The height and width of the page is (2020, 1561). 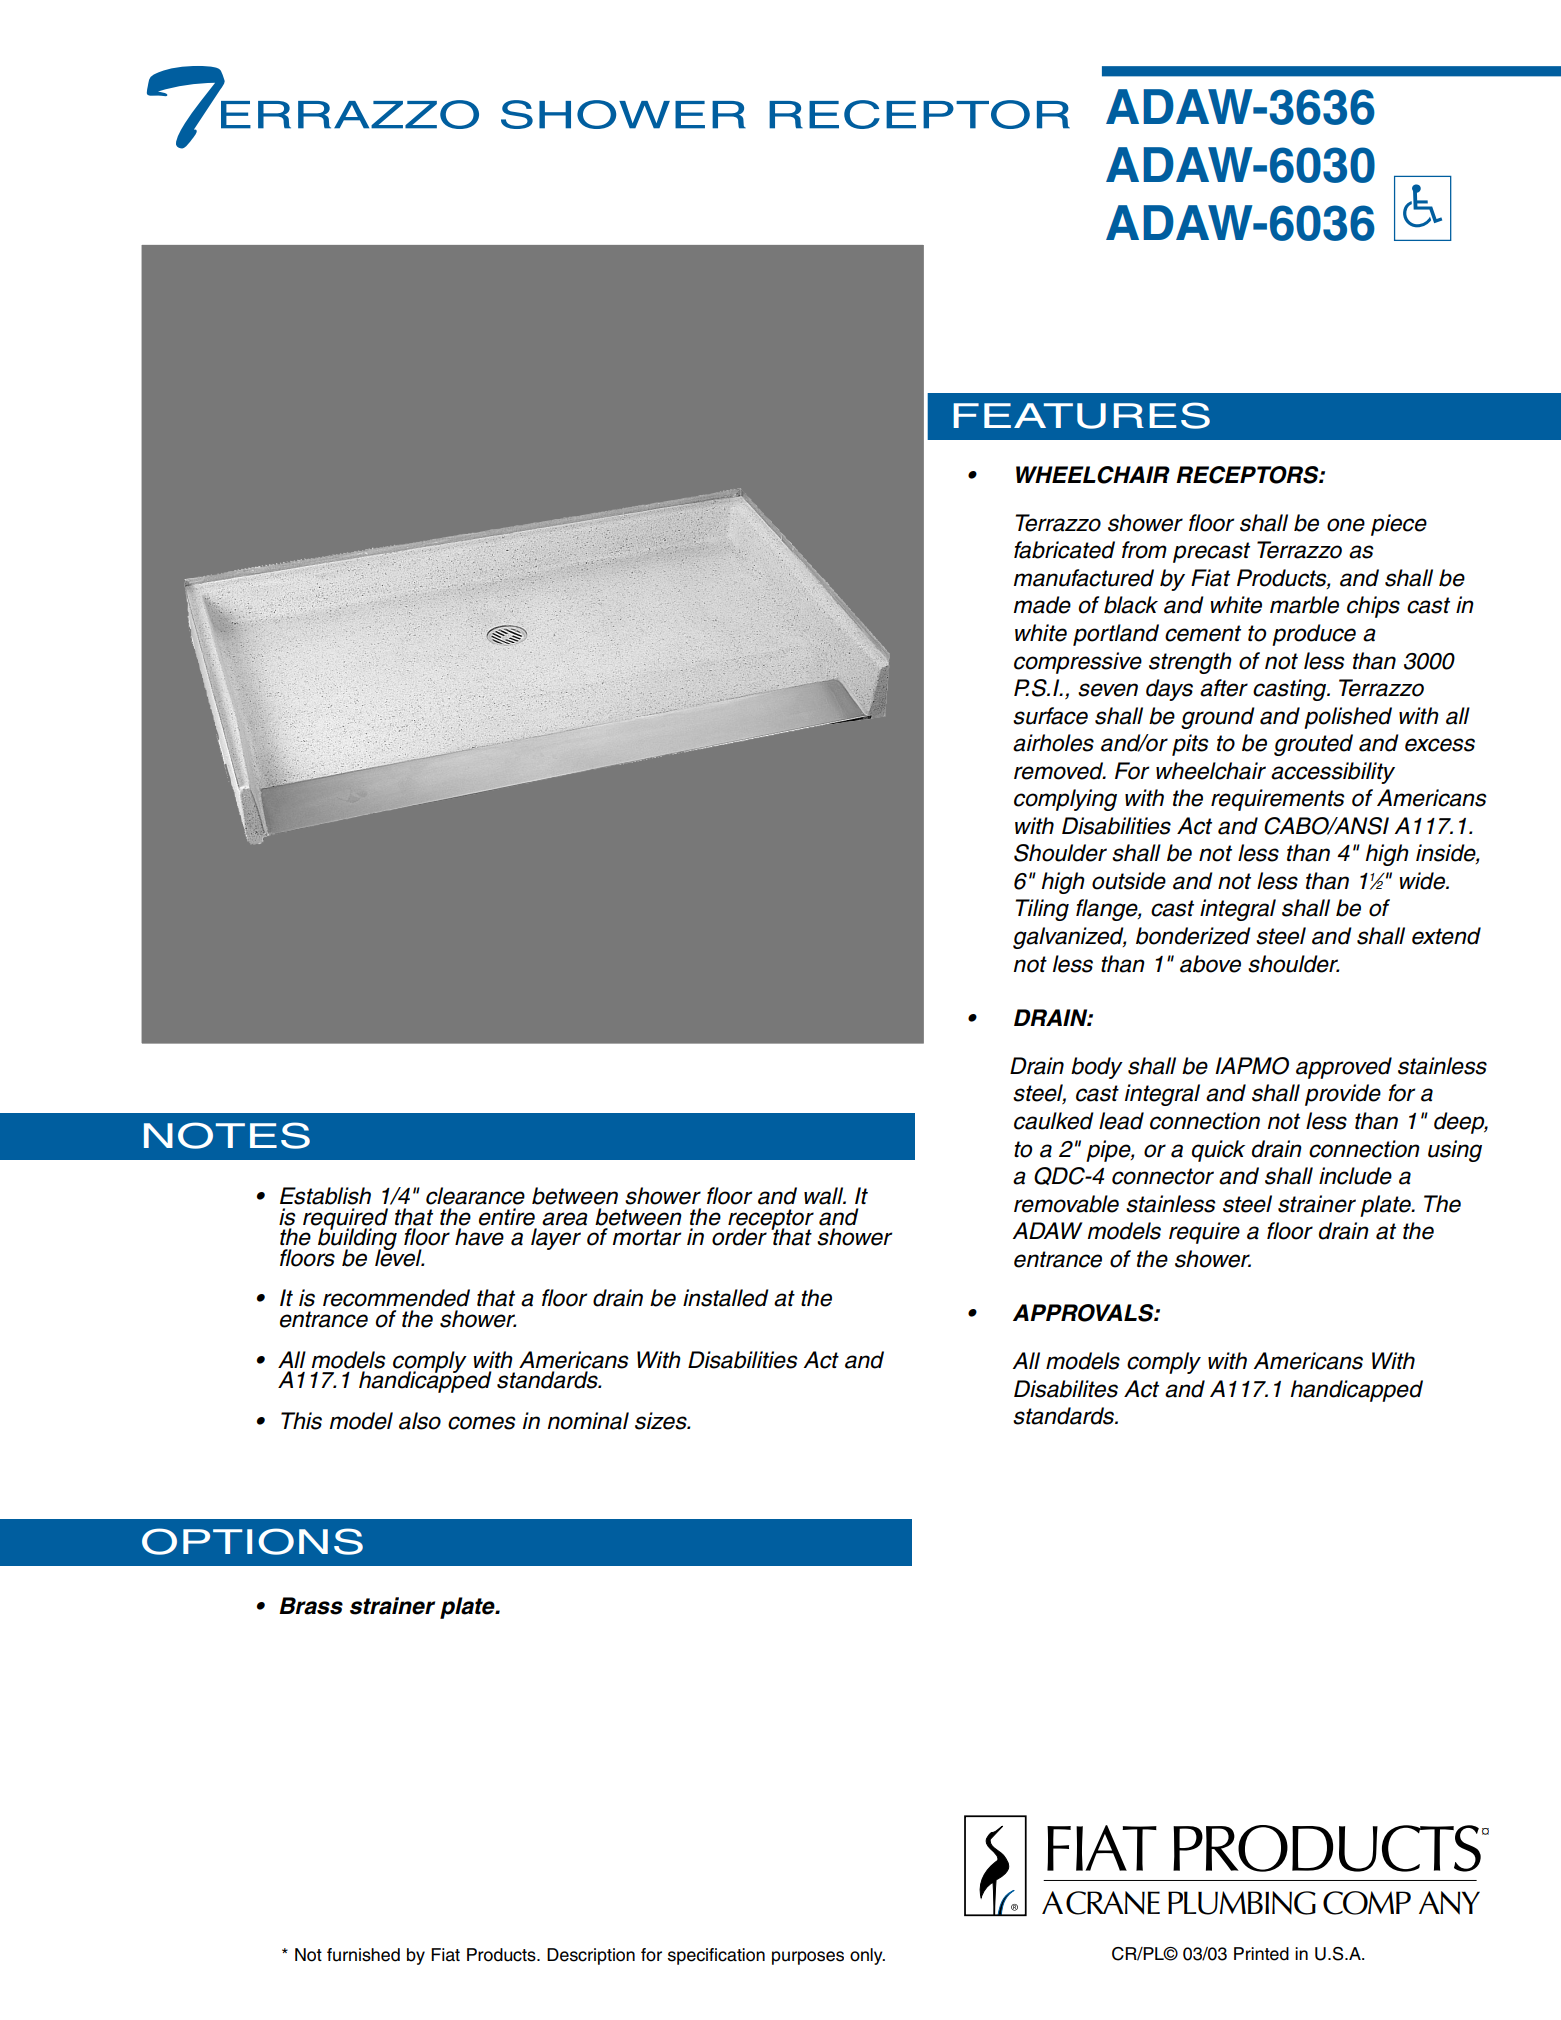 What do you see at coordinates (363, 1955) in the page?
I see `furnished` at bounding box center [363, 1955].
